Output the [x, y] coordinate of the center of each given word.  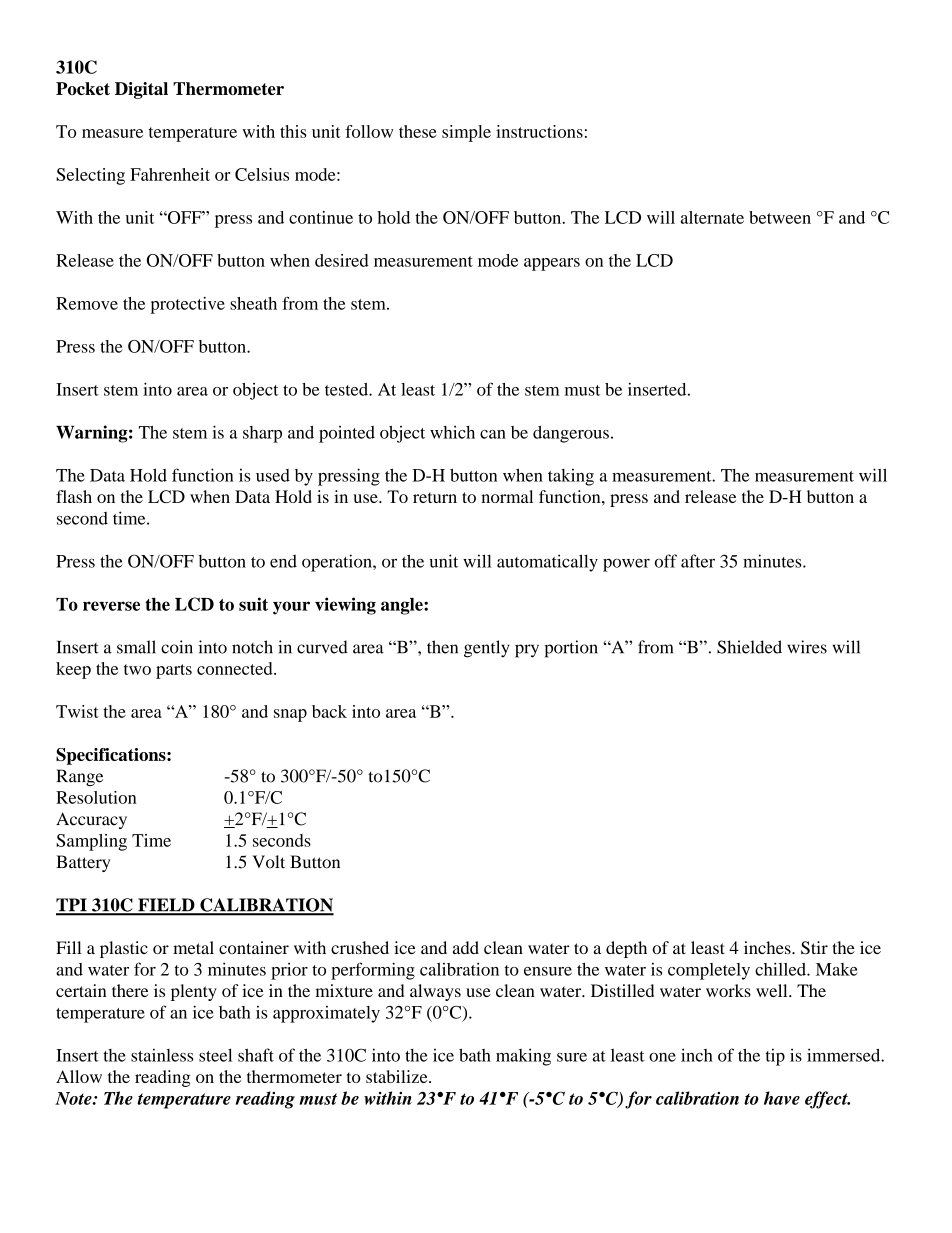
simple [466, 133]
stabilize [398, 1076]
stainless [162, 1055]
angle [403, 606]
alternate [712, 217]
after [698, 561]
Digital [141, 90]
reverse [111, 606]
